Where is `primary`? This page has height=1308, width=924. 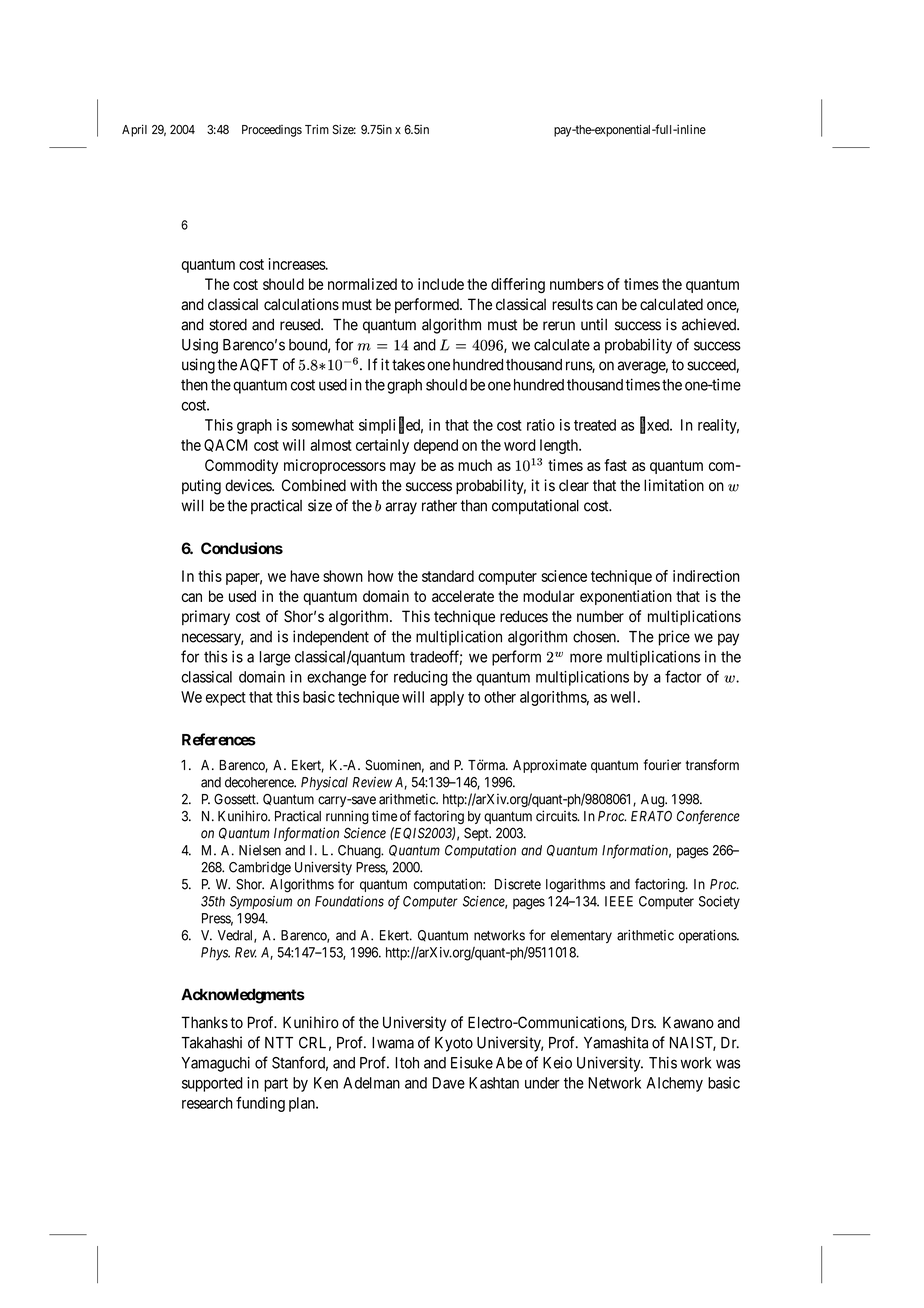 primary is located at coordinates (206, 618).
